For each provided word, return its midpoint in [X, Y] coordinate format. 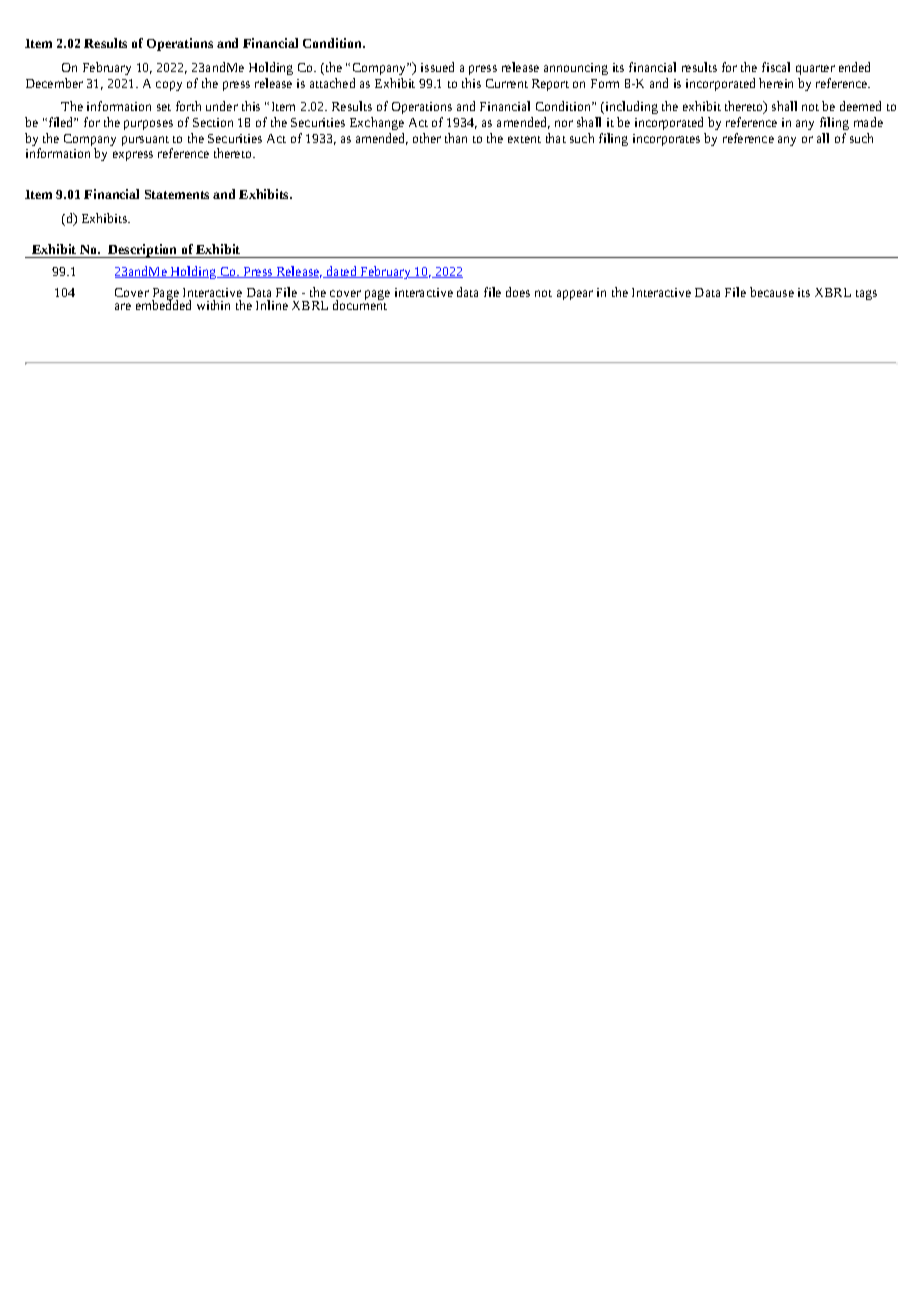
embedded [163, 304]
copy [169, 86]
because [772, 292]
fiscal [776, 67]
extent [524, 139]
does [518, 292]
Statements [177, 194]
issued [437, 67]
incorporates [666, 140]
